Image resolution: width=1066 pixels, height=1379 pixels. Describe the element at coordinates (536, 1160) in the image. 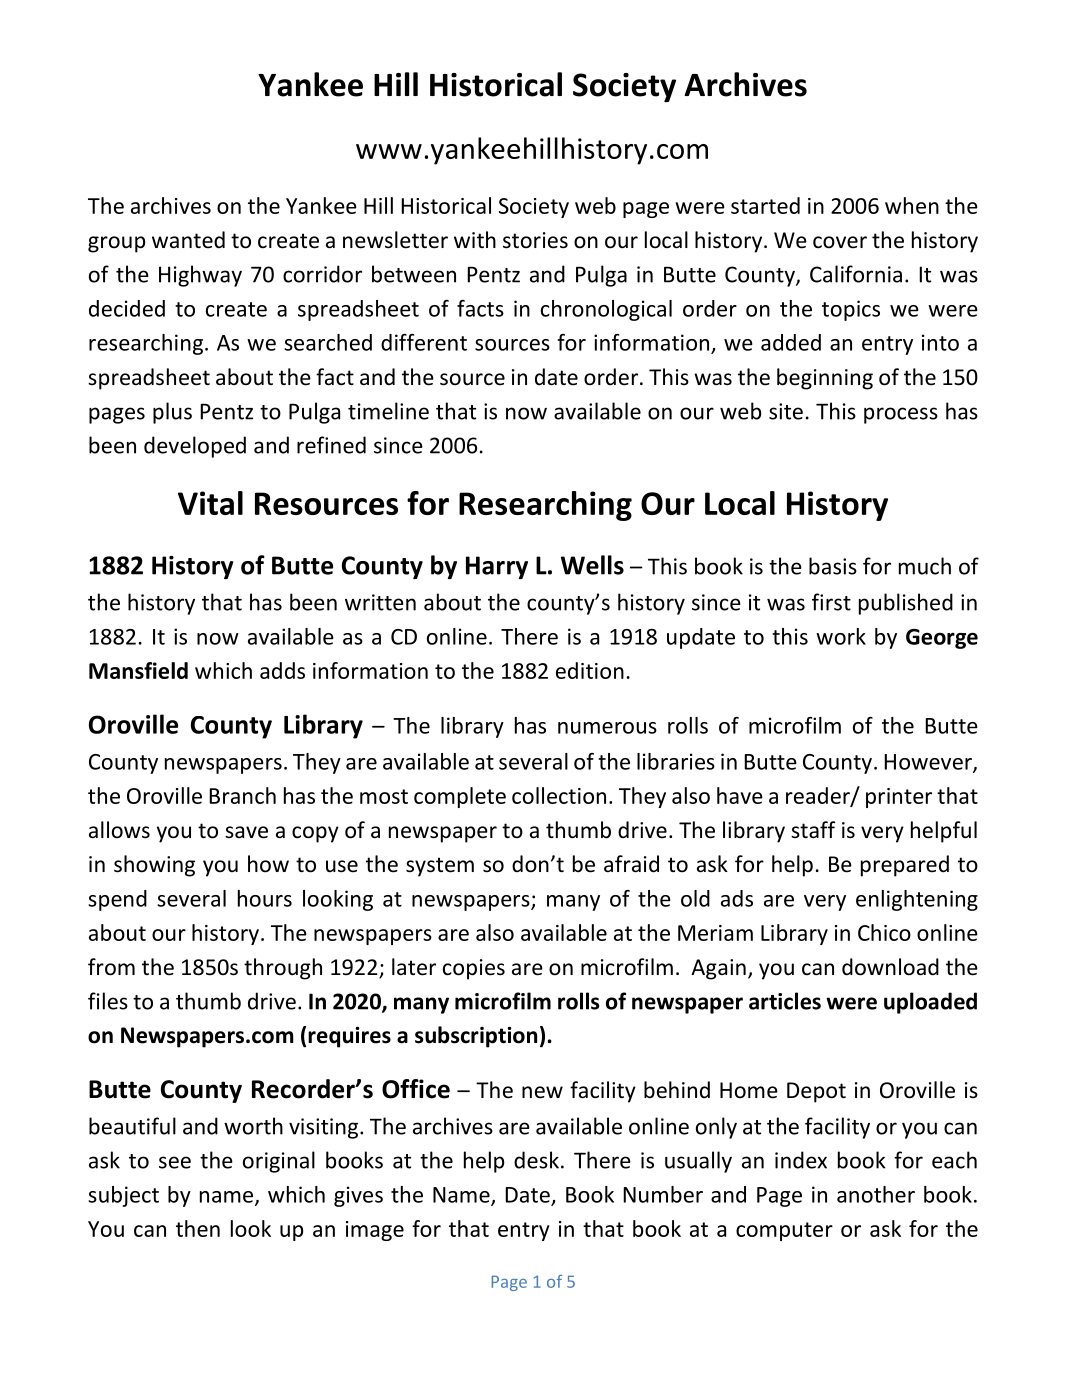

I see `desk` at that location.
